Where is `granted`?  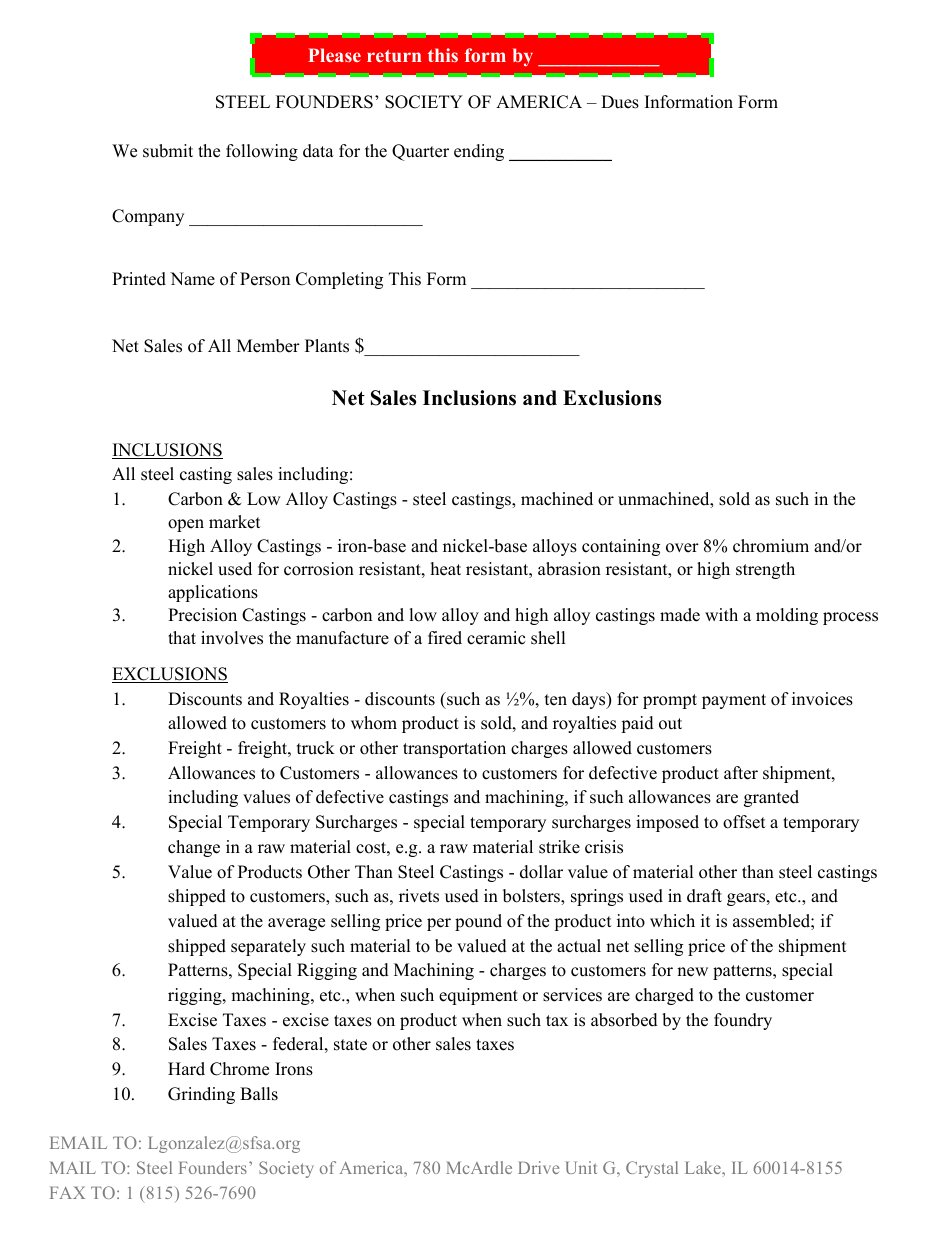
granted is located at coordinates (771, 798).
